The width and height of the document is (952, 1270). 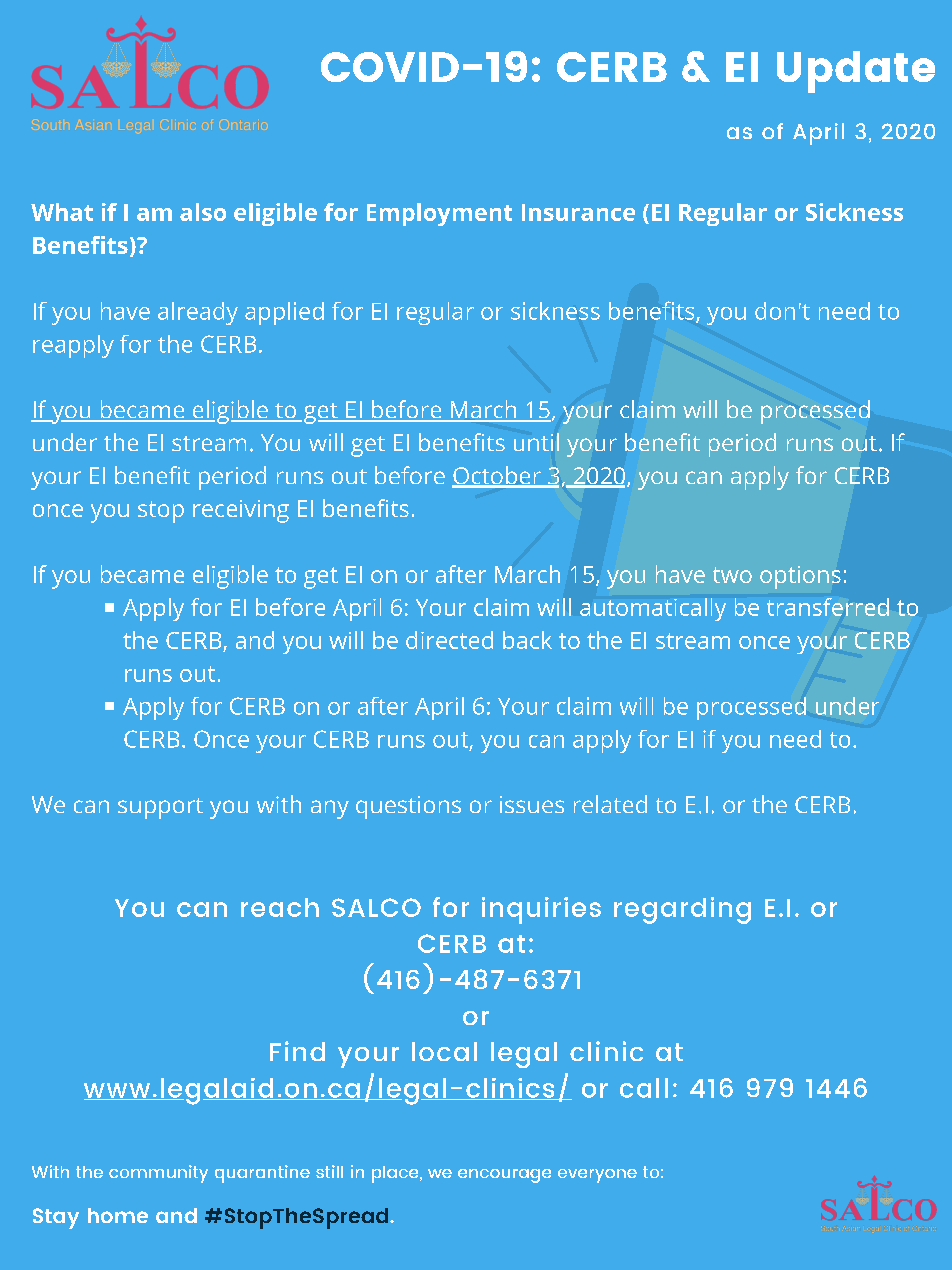 I want to click on receiving, so click(x=241, y=511).
